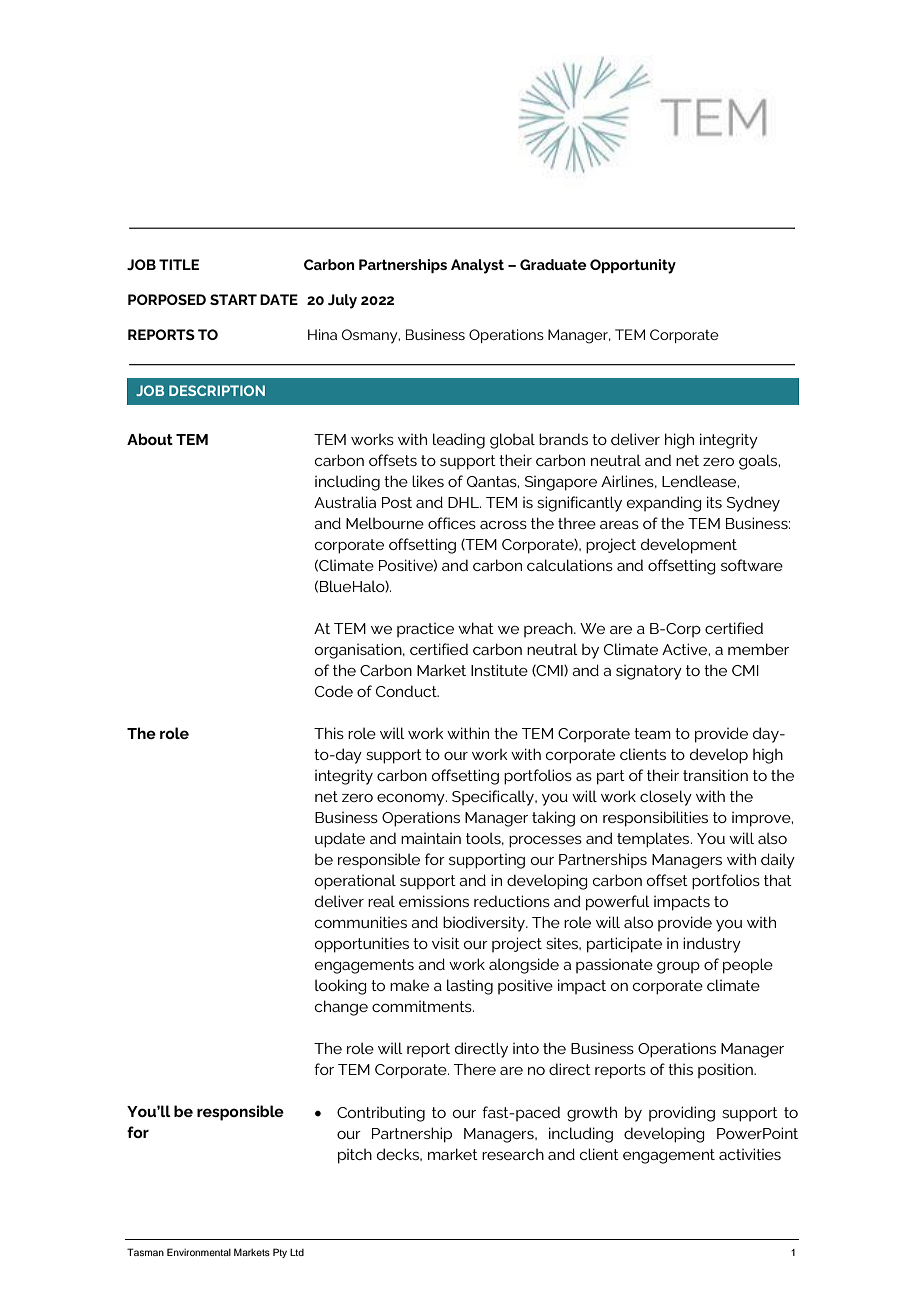 The height and width of the page is (1308, 924). I want to click on START, so click(233, 299).
